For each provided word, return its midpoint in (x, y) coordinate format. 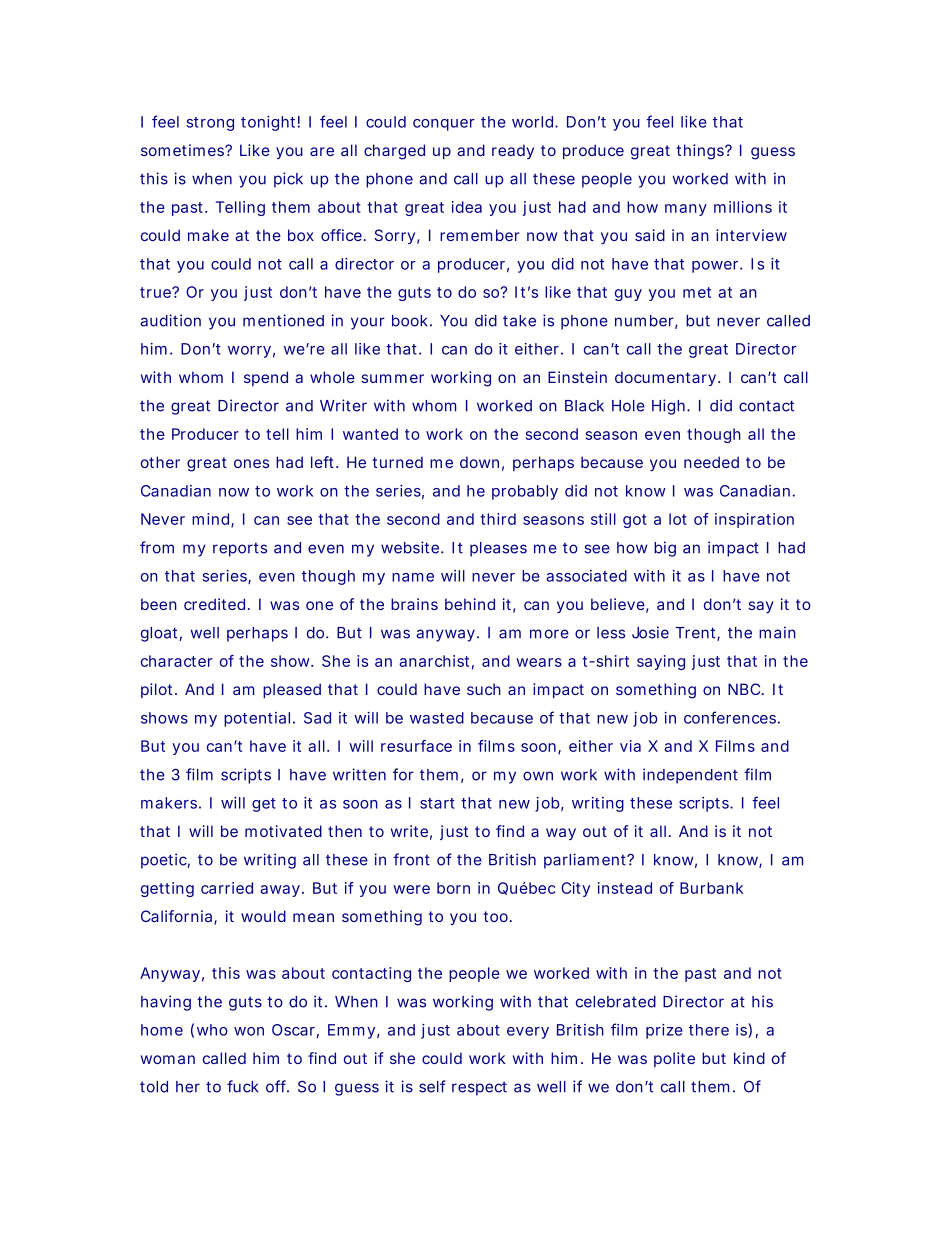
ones (251, 463)
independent (690, 776)
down (479, 462)
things (701, 152)
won (249, 1031)
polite (674, 1059)
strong (210, 124)
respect (479, 1088)
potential (257, 719)
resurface (416, 746)
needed (711, 462)
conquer (444, 125)
